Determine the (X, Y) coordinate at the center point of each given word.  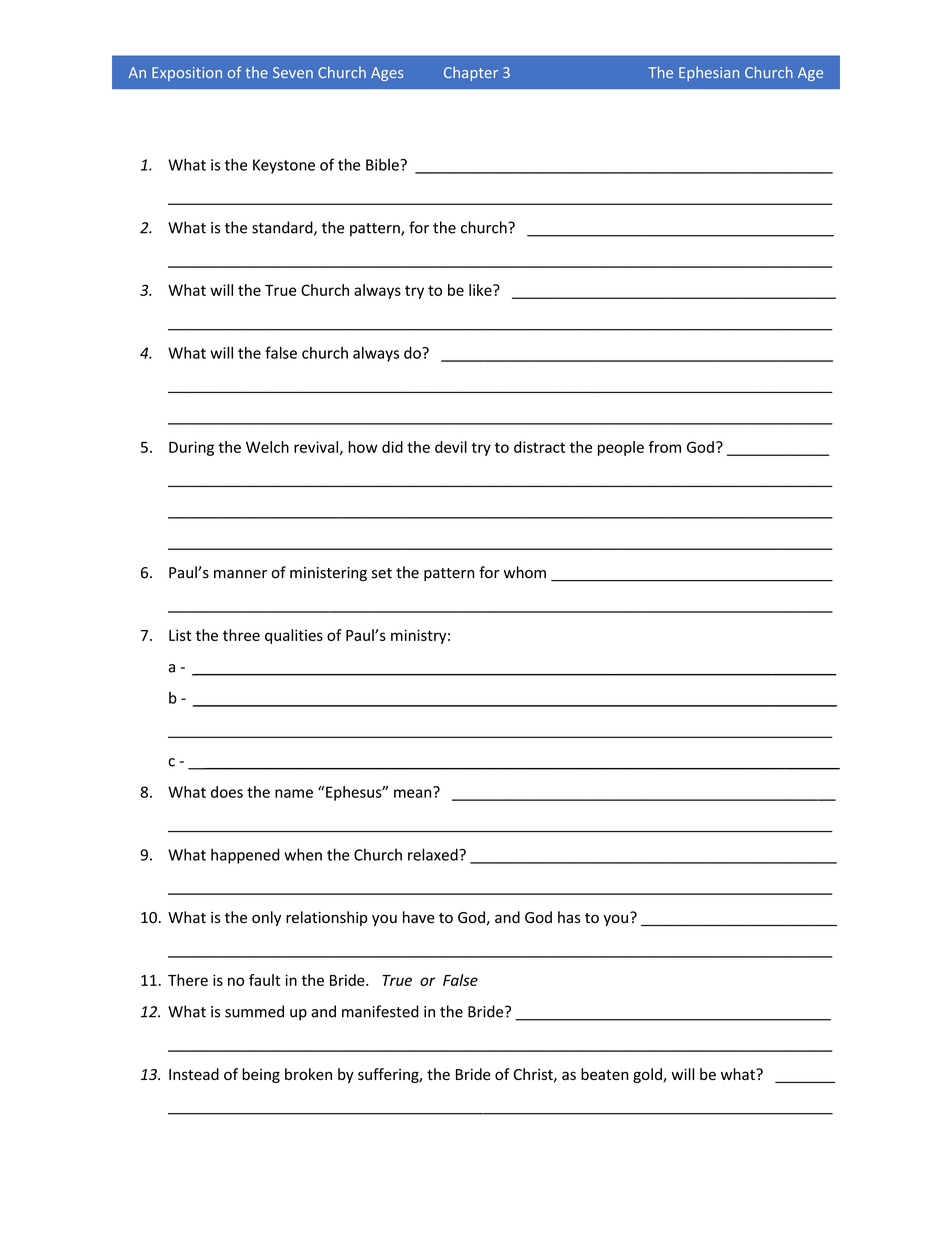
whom (525, 572)
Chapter (471, 73)
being (261, 1075)
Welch (267, 447)
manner (240, 574)
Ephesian (709, 73)
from (665, 447)
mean (414, 792)
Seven (293, 72)
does (227, 792)
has (569, 917)
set (382, 573)
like (481, 290)
